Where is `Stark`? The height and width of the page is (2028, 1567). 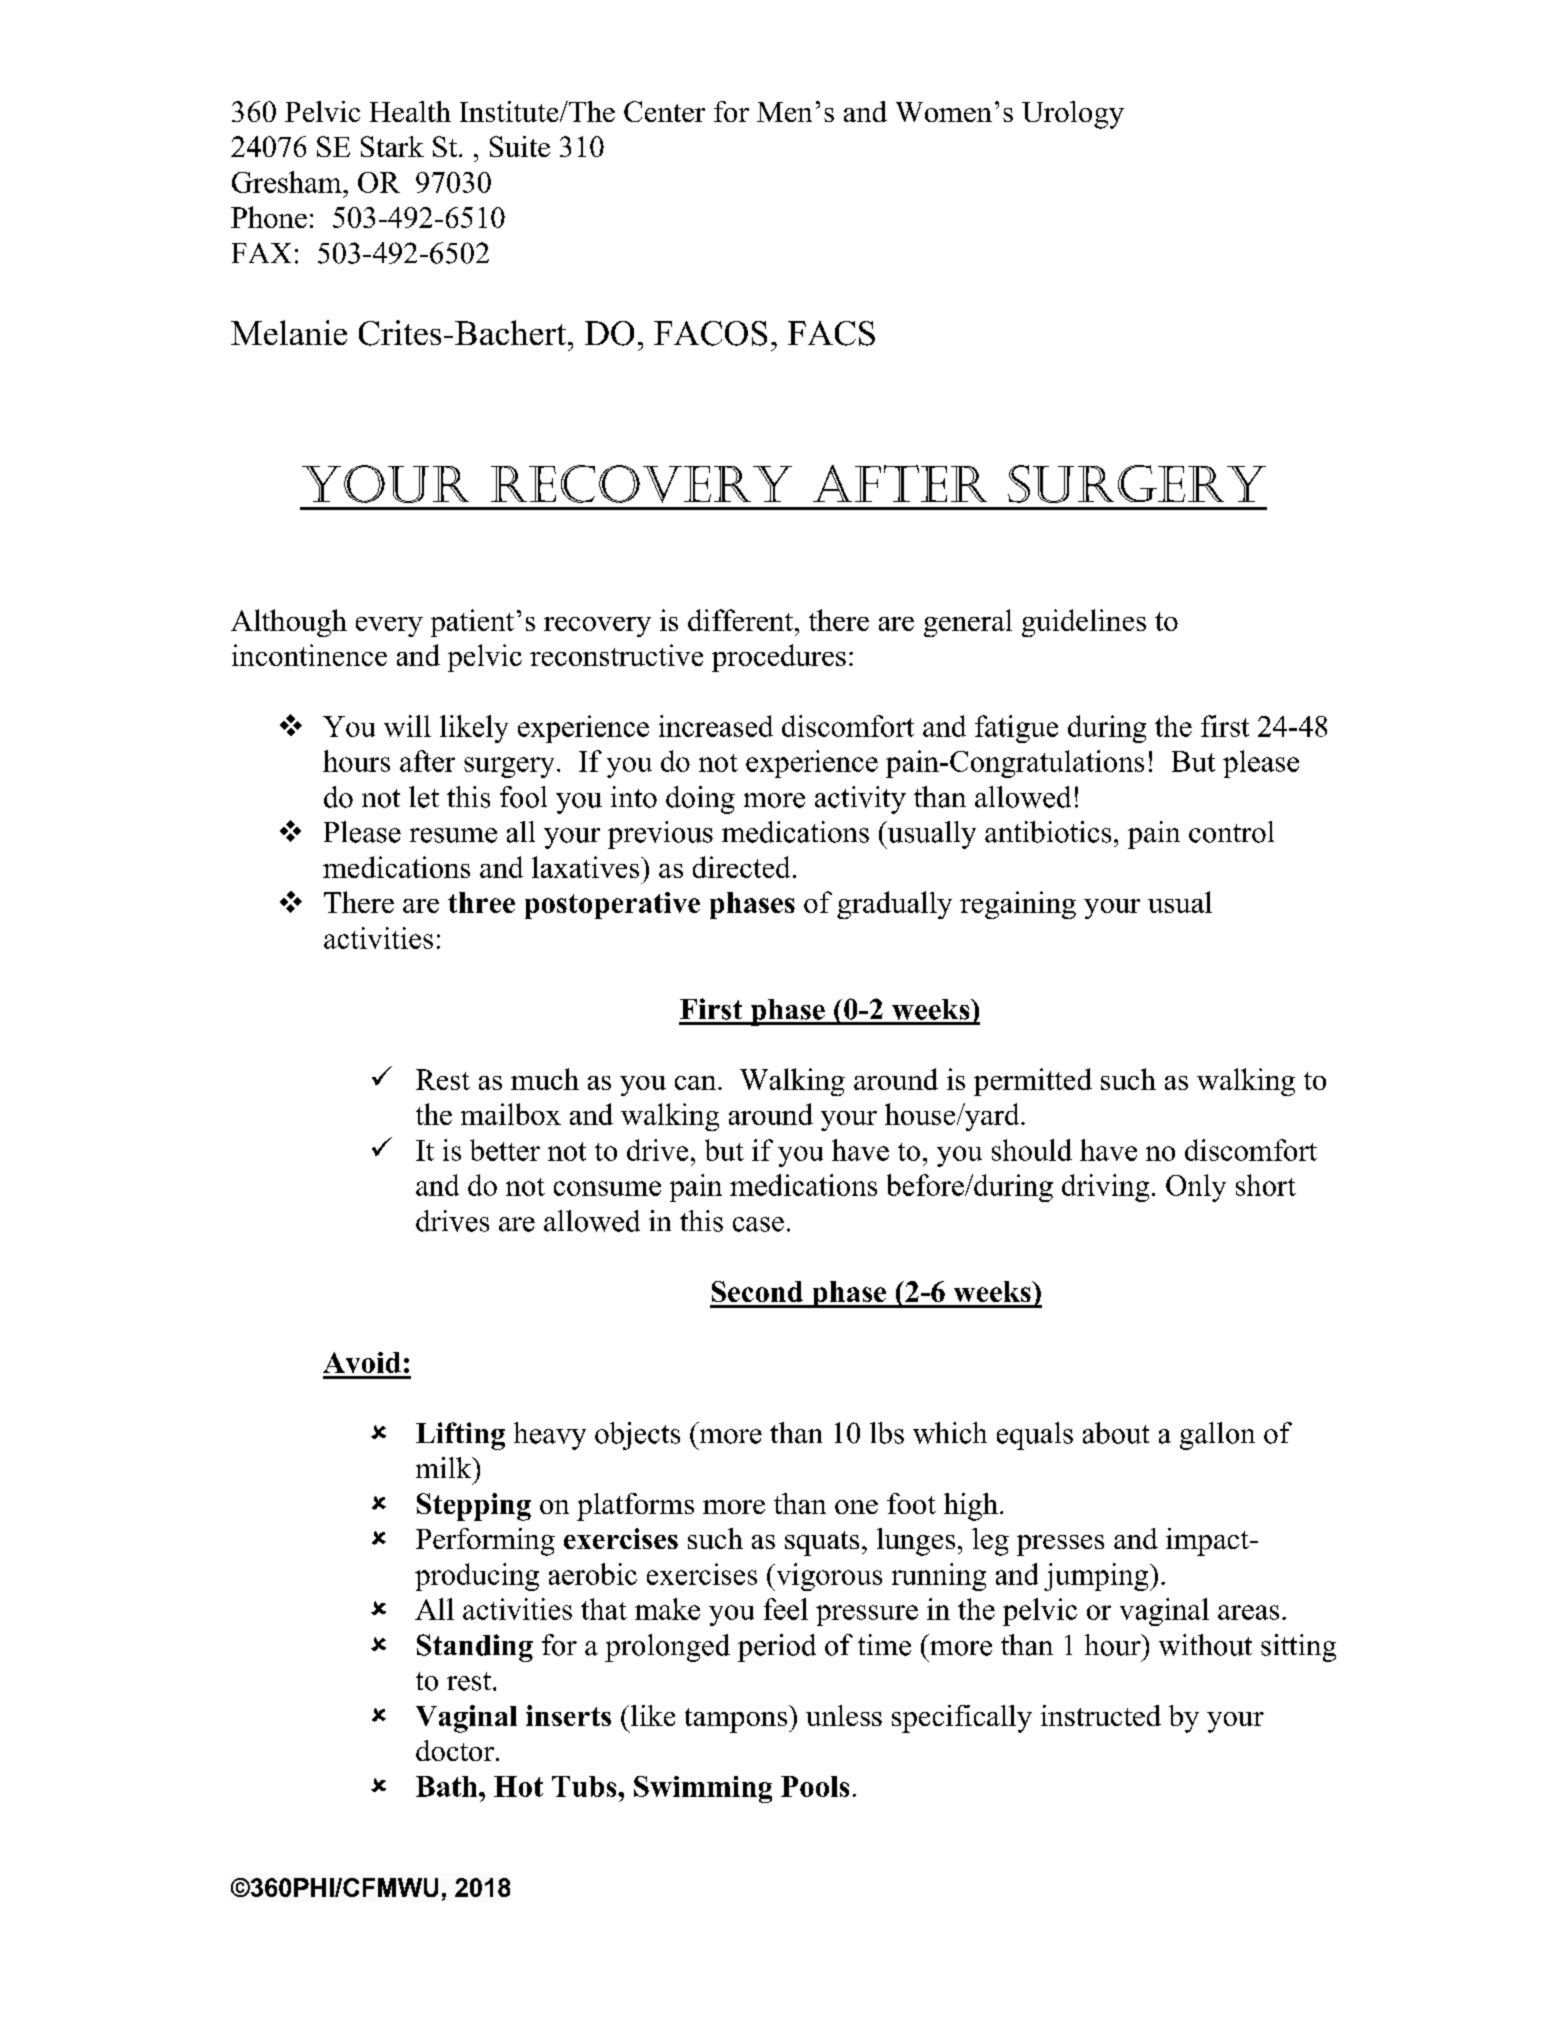 Stark is located at coordinates (392, 146).
